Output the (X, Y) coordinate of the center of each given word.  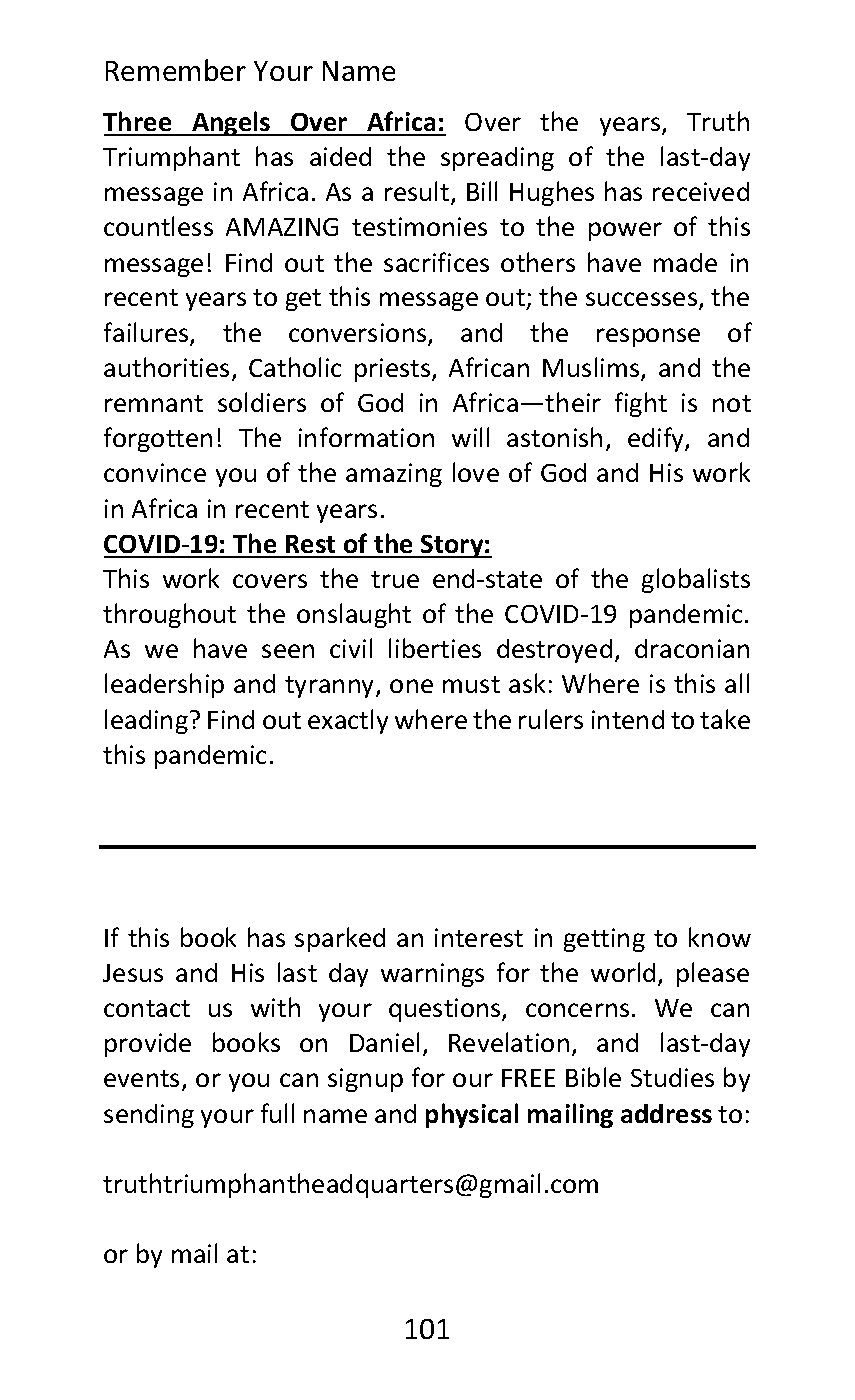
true (395, 579)
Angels (231, 123)
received (701, 191)
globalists (696, 580)
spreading (497, 159)
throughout (169, 615)
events (141, 1078)
